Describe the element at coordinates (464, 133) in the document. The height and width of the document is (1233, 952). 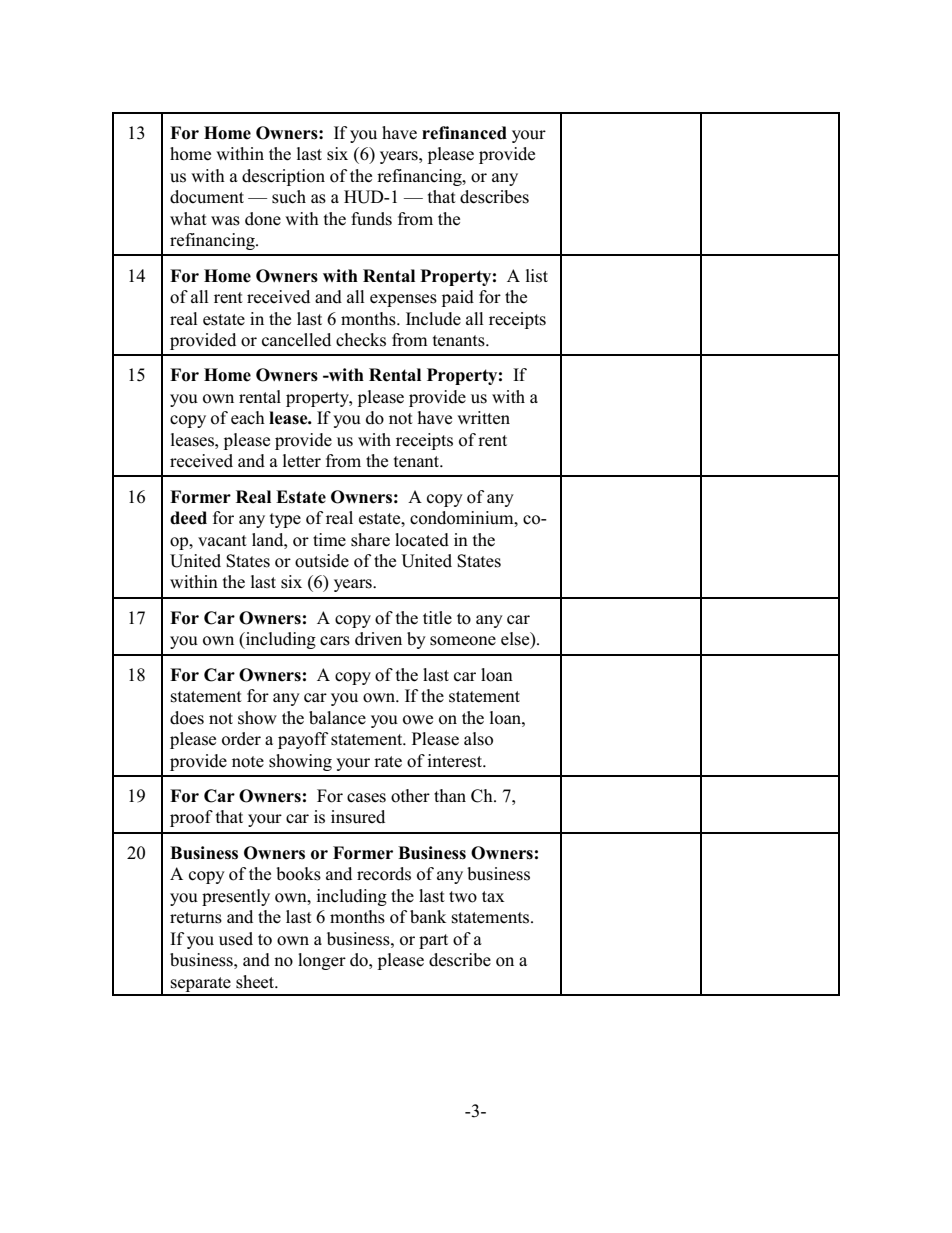
I see `refinanced` at that location.
